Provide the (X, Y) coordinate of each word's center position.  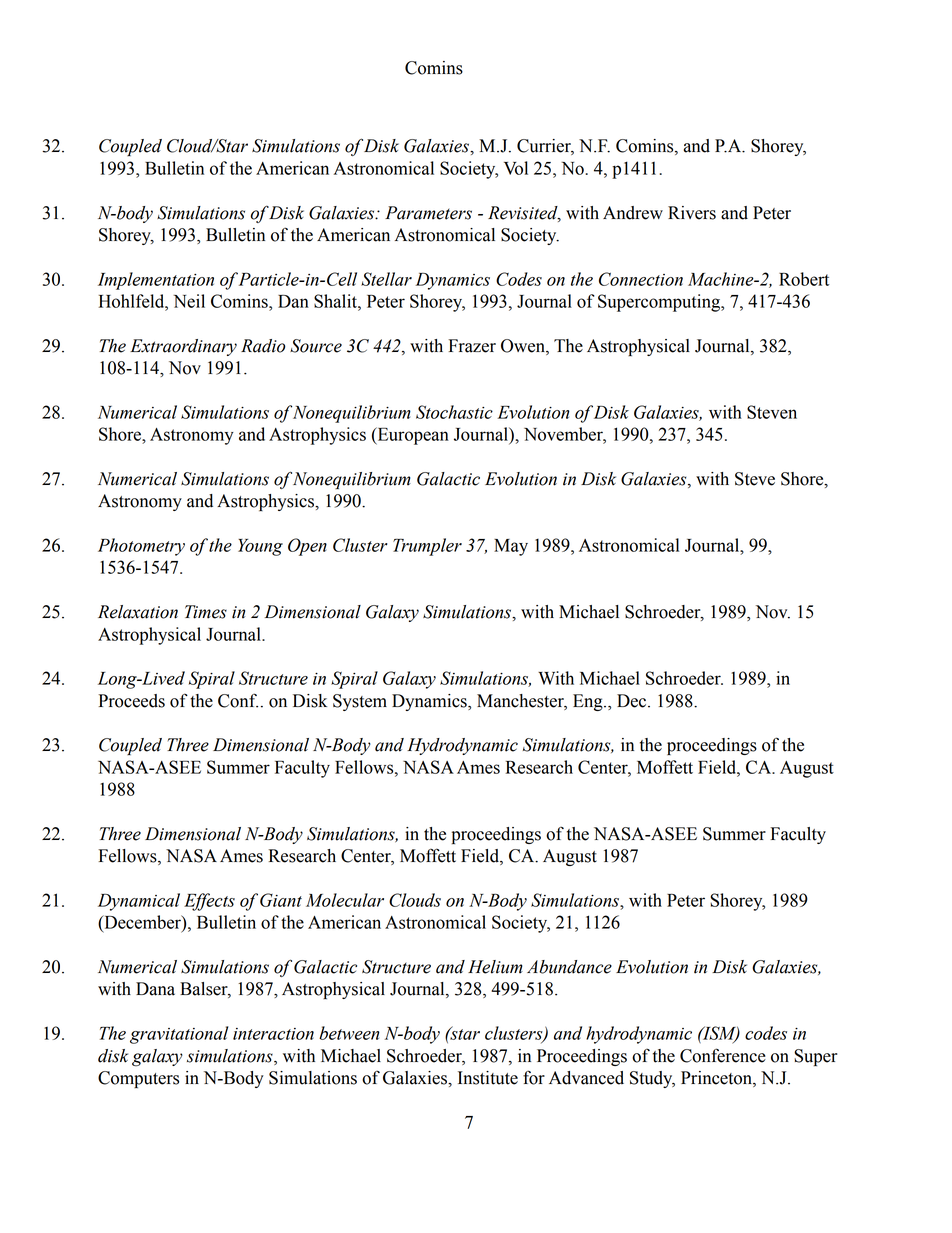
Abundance (569, 967)
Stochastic (454, 412)
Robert (804, 279)
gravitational (179, 1035)
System (360, 702)
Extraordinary (183, 347)
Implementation (156, 281)
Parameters (428, 213)
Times (206, 612)
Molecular (345, 900)
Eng (589, 702)
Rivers (692, 213)
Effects (209, 902)
